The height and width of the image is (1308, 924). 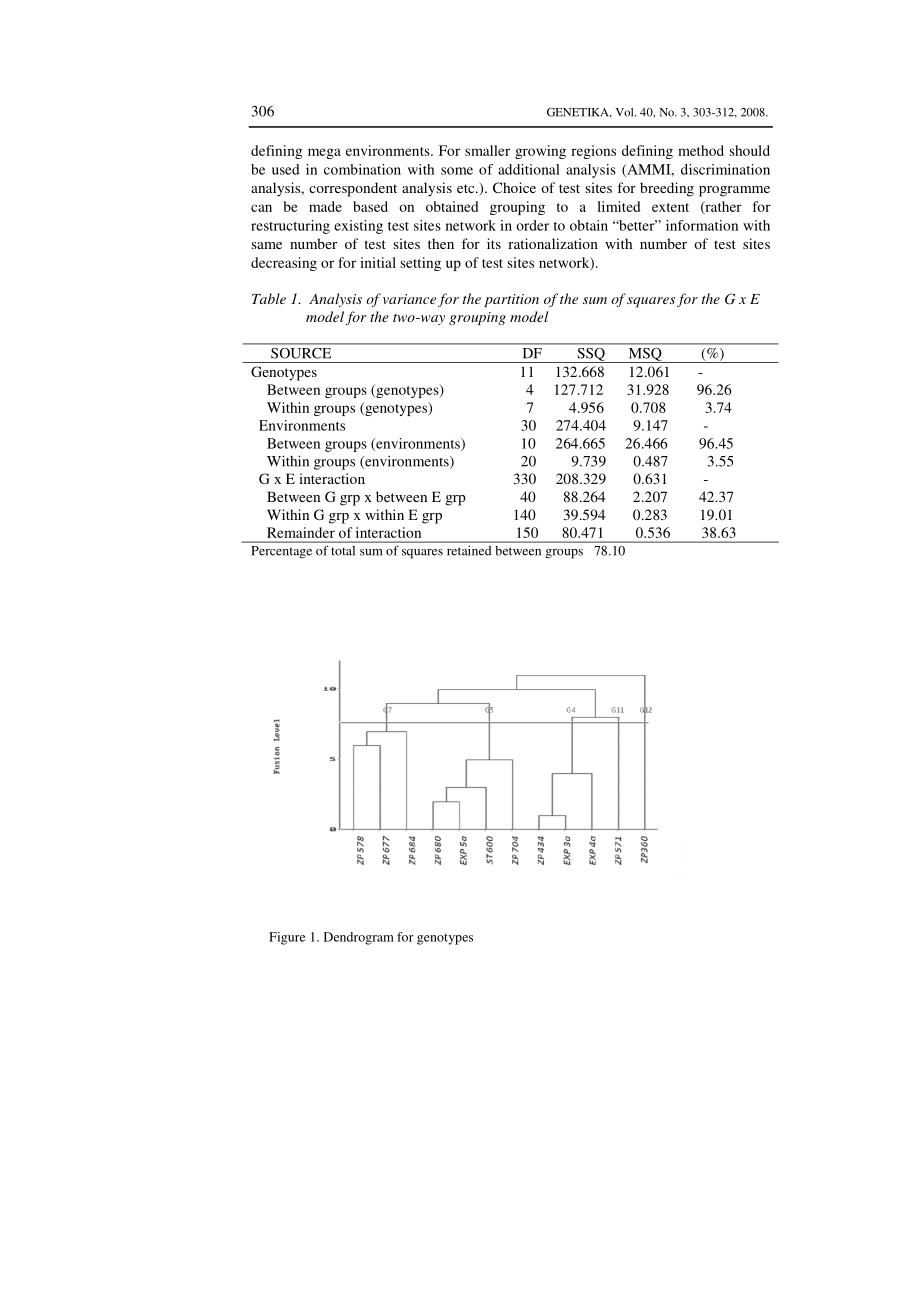 I want to click on retained, so click(x=469, y=551).
